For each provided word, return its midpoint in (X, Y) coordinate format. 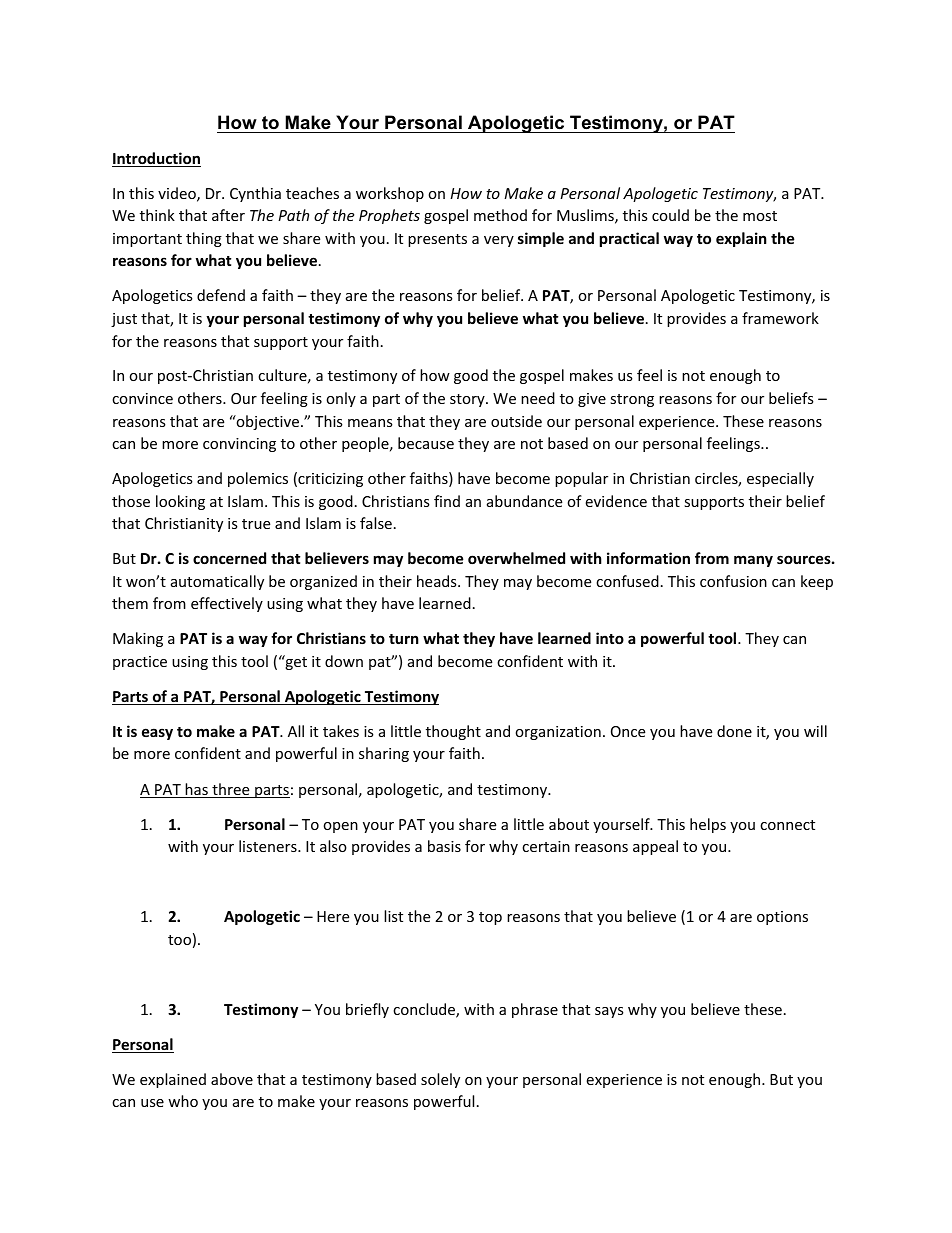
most (760, 216)
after (228, 215)
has (197, 790)
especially (780, 479)
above (232, 1079)
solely (440, 1080)
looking (180, 502)
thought (453, 732)
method (500, 215)
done (734, 731)
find (447, 501)
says (609, 1012)
